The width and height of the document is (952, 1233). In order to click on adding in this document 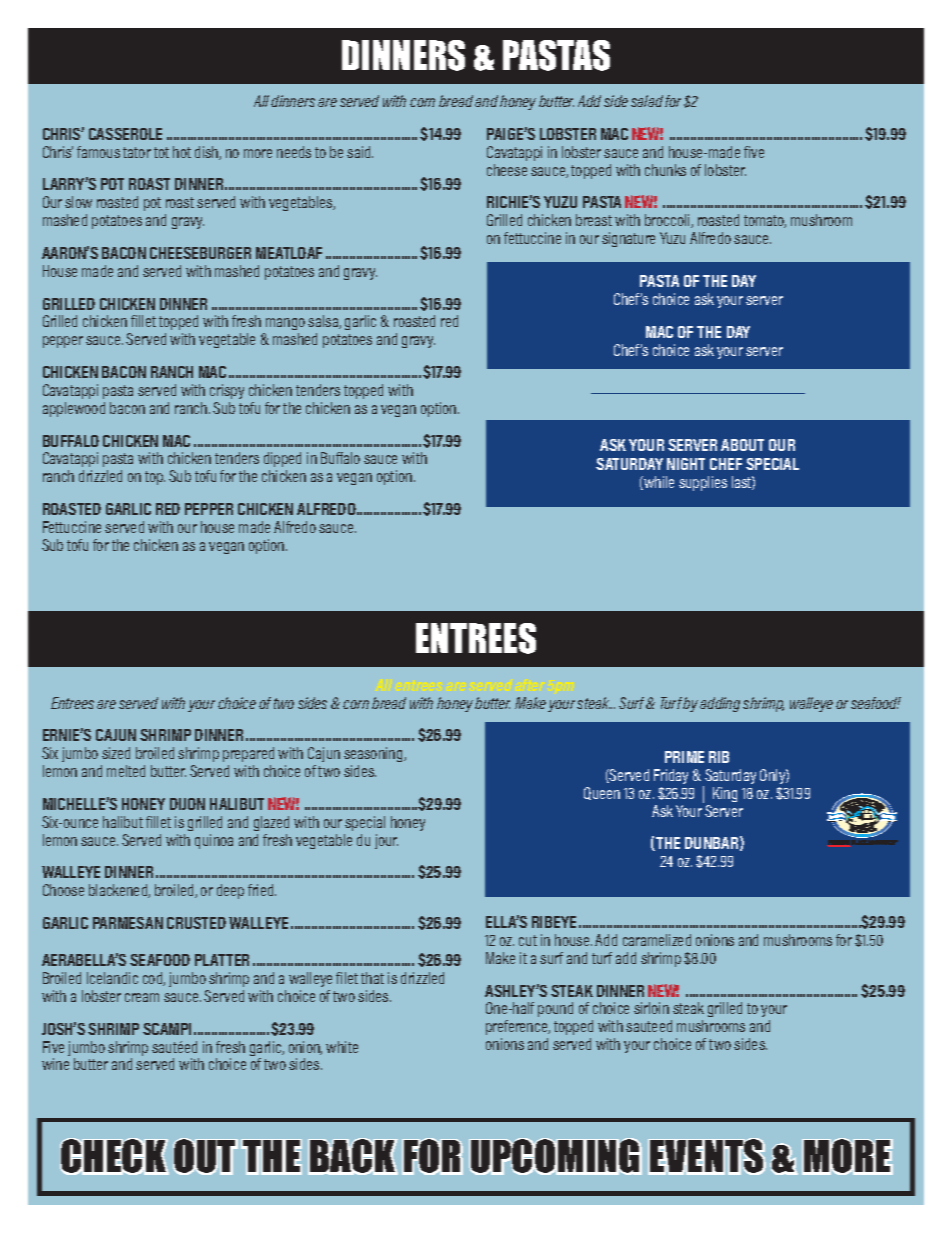, I will do `click(720, 704)`.
